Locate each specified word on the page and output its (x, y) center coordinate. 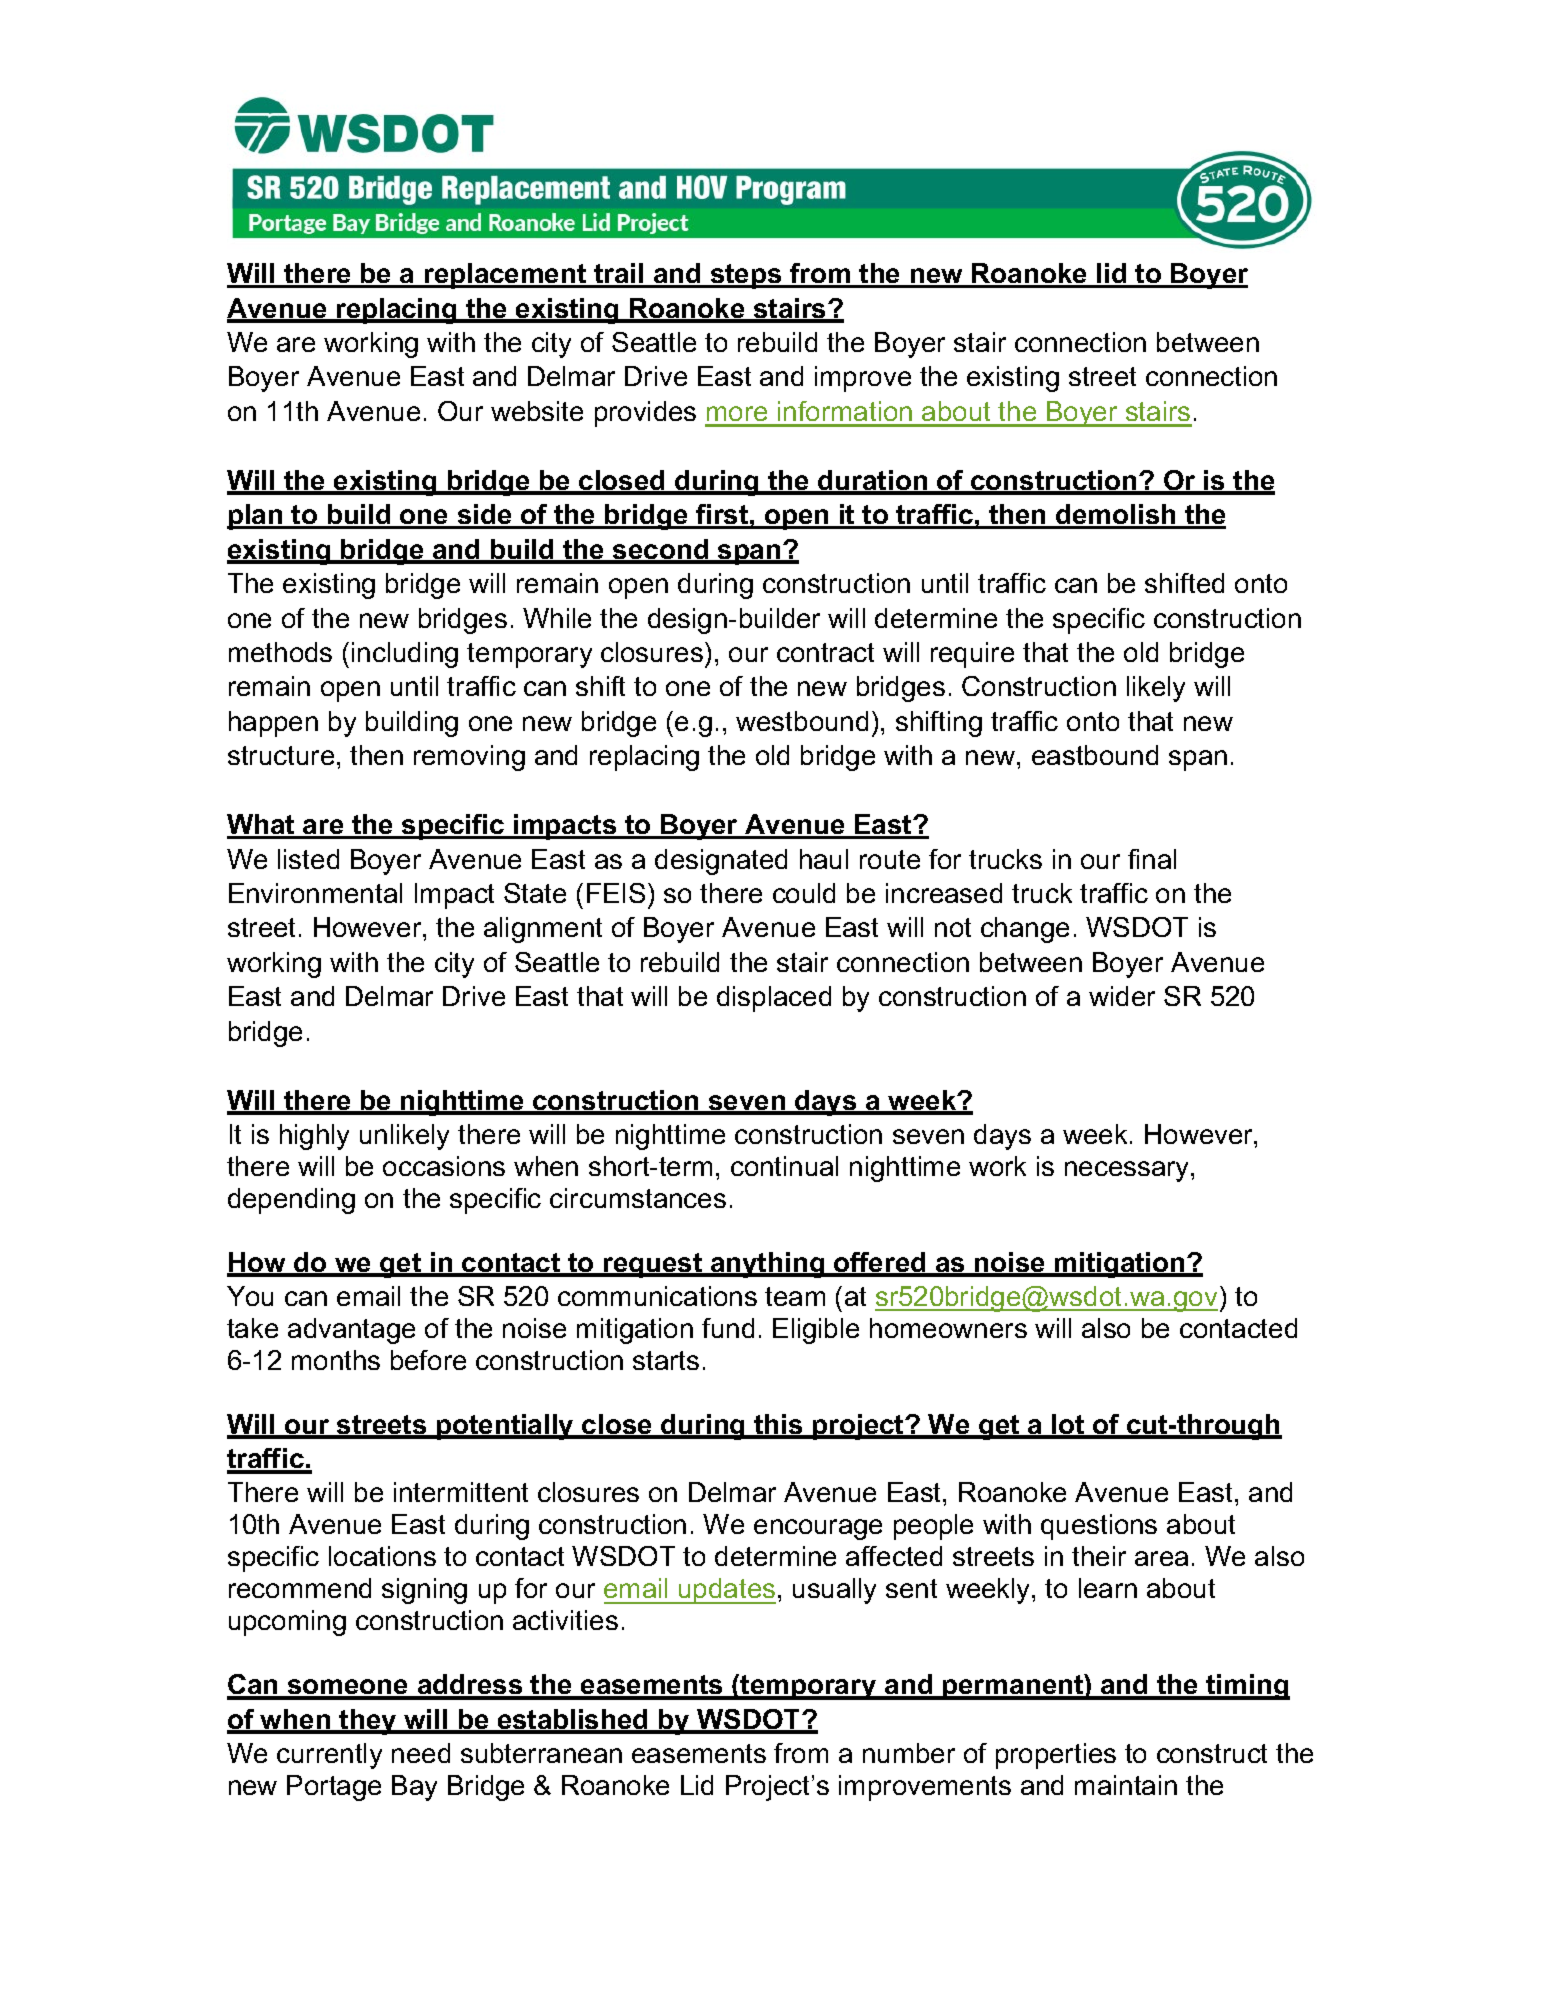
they (368, 1722)
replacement (506, 276)
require (972, 655)
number (909, 1753)
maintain (1126, 1785)
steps (746, 276)
